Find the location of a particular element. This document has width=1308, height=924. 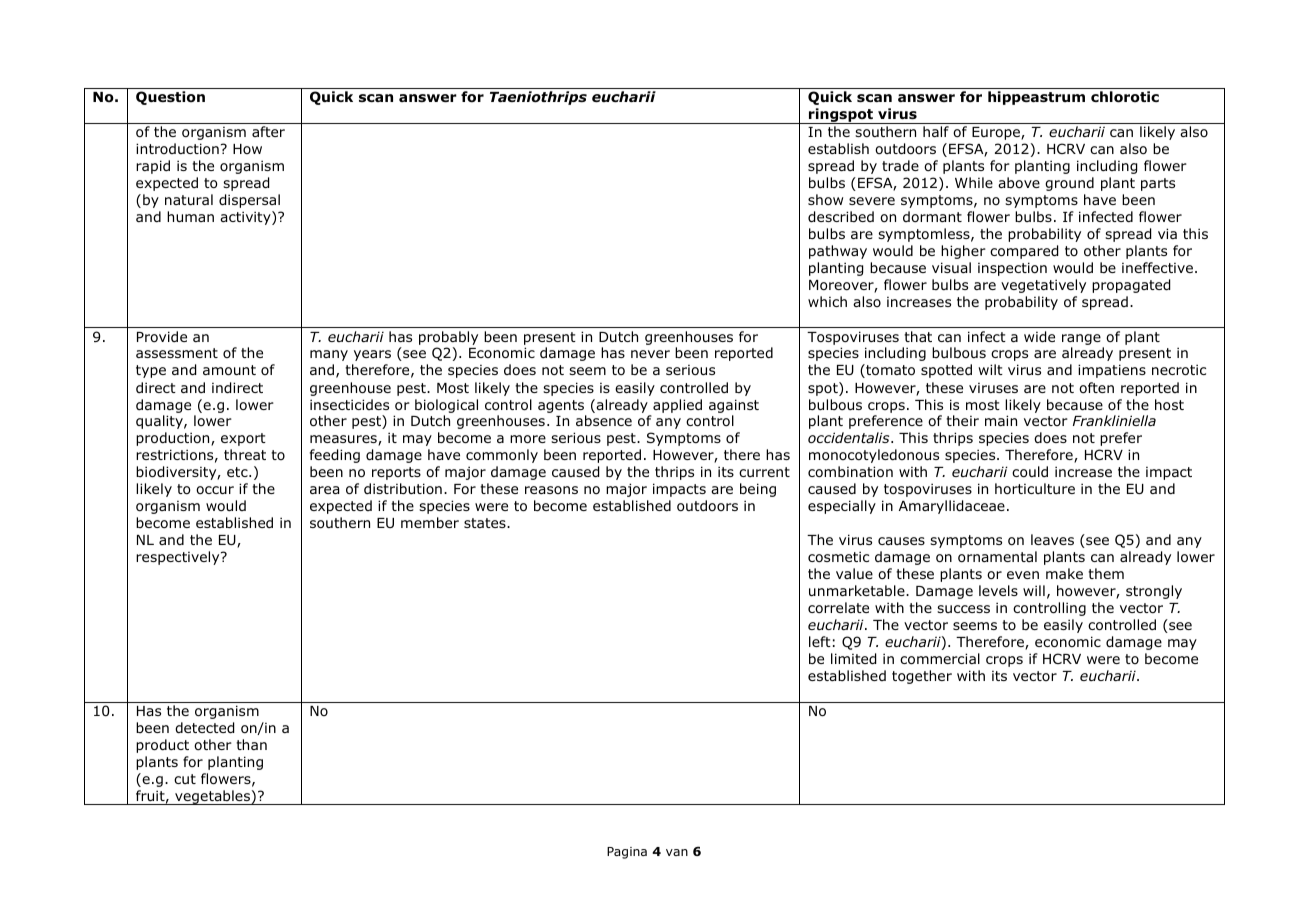

respectively is located at coordinates (179, 558).
